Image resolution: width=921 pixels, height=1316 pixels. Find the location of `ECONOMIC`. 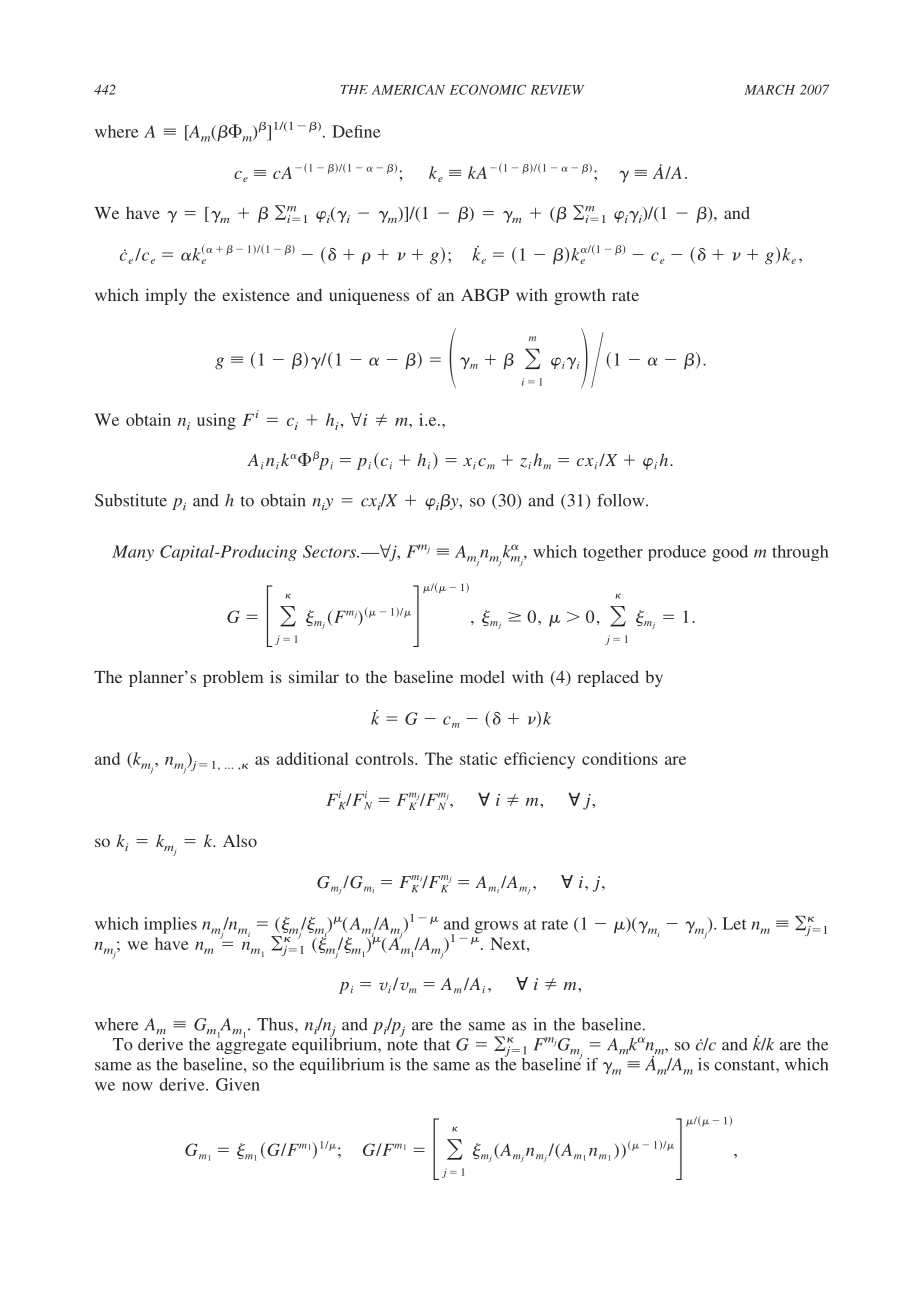

ECONOMIC is located at coordinates (488, 90).
